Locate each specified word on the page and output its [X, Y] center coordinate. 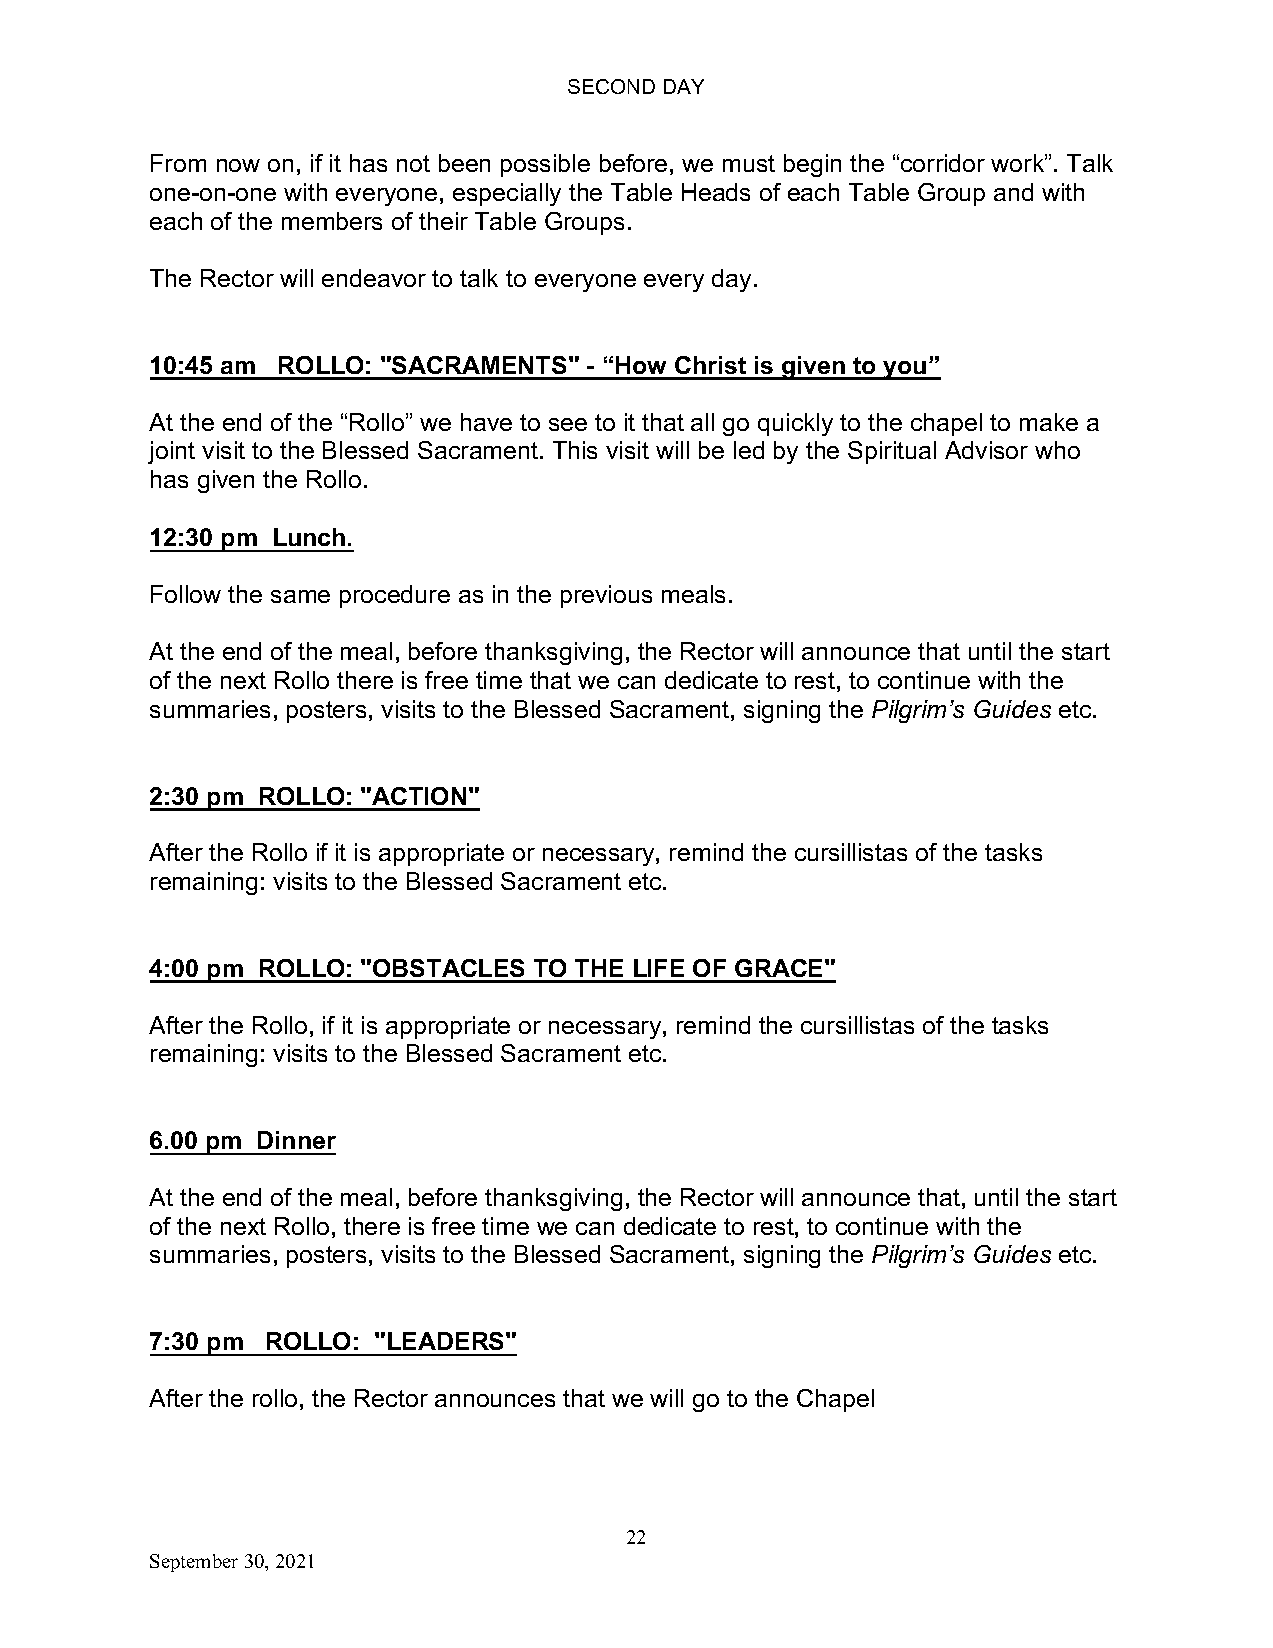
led [749, 450]
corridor [943, 163]
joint [171, 452]
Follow [186, 594]
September [194, 1563]
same [300, 596]
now [238, 165]
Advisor [986, 450]
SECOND [611, 86]
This [575, 450]
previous [606, 596]
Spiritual [892, 452]
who [1057, 450]
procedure [395, 596]
